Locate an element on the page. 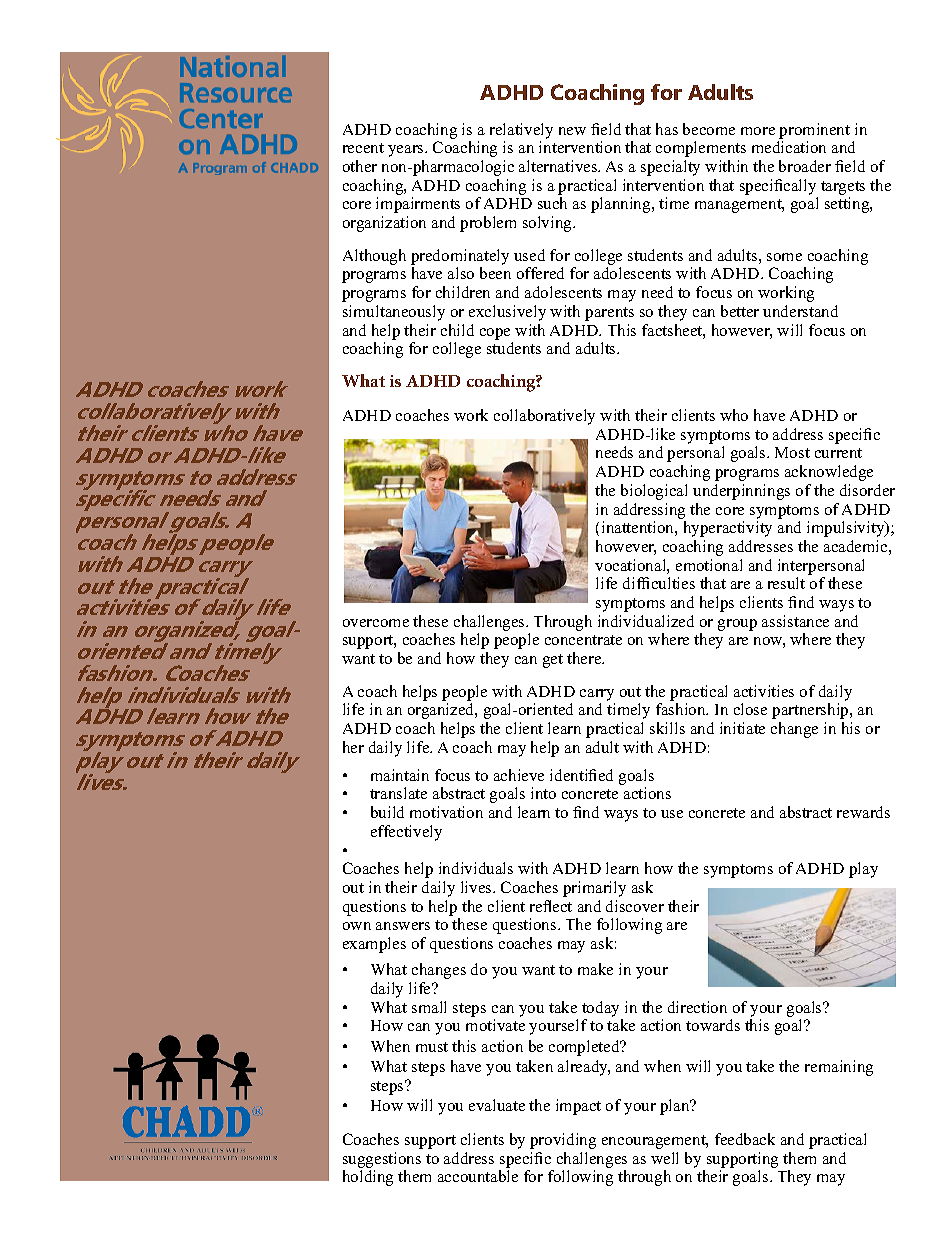  overcome is located at coordinates (376, 623).
